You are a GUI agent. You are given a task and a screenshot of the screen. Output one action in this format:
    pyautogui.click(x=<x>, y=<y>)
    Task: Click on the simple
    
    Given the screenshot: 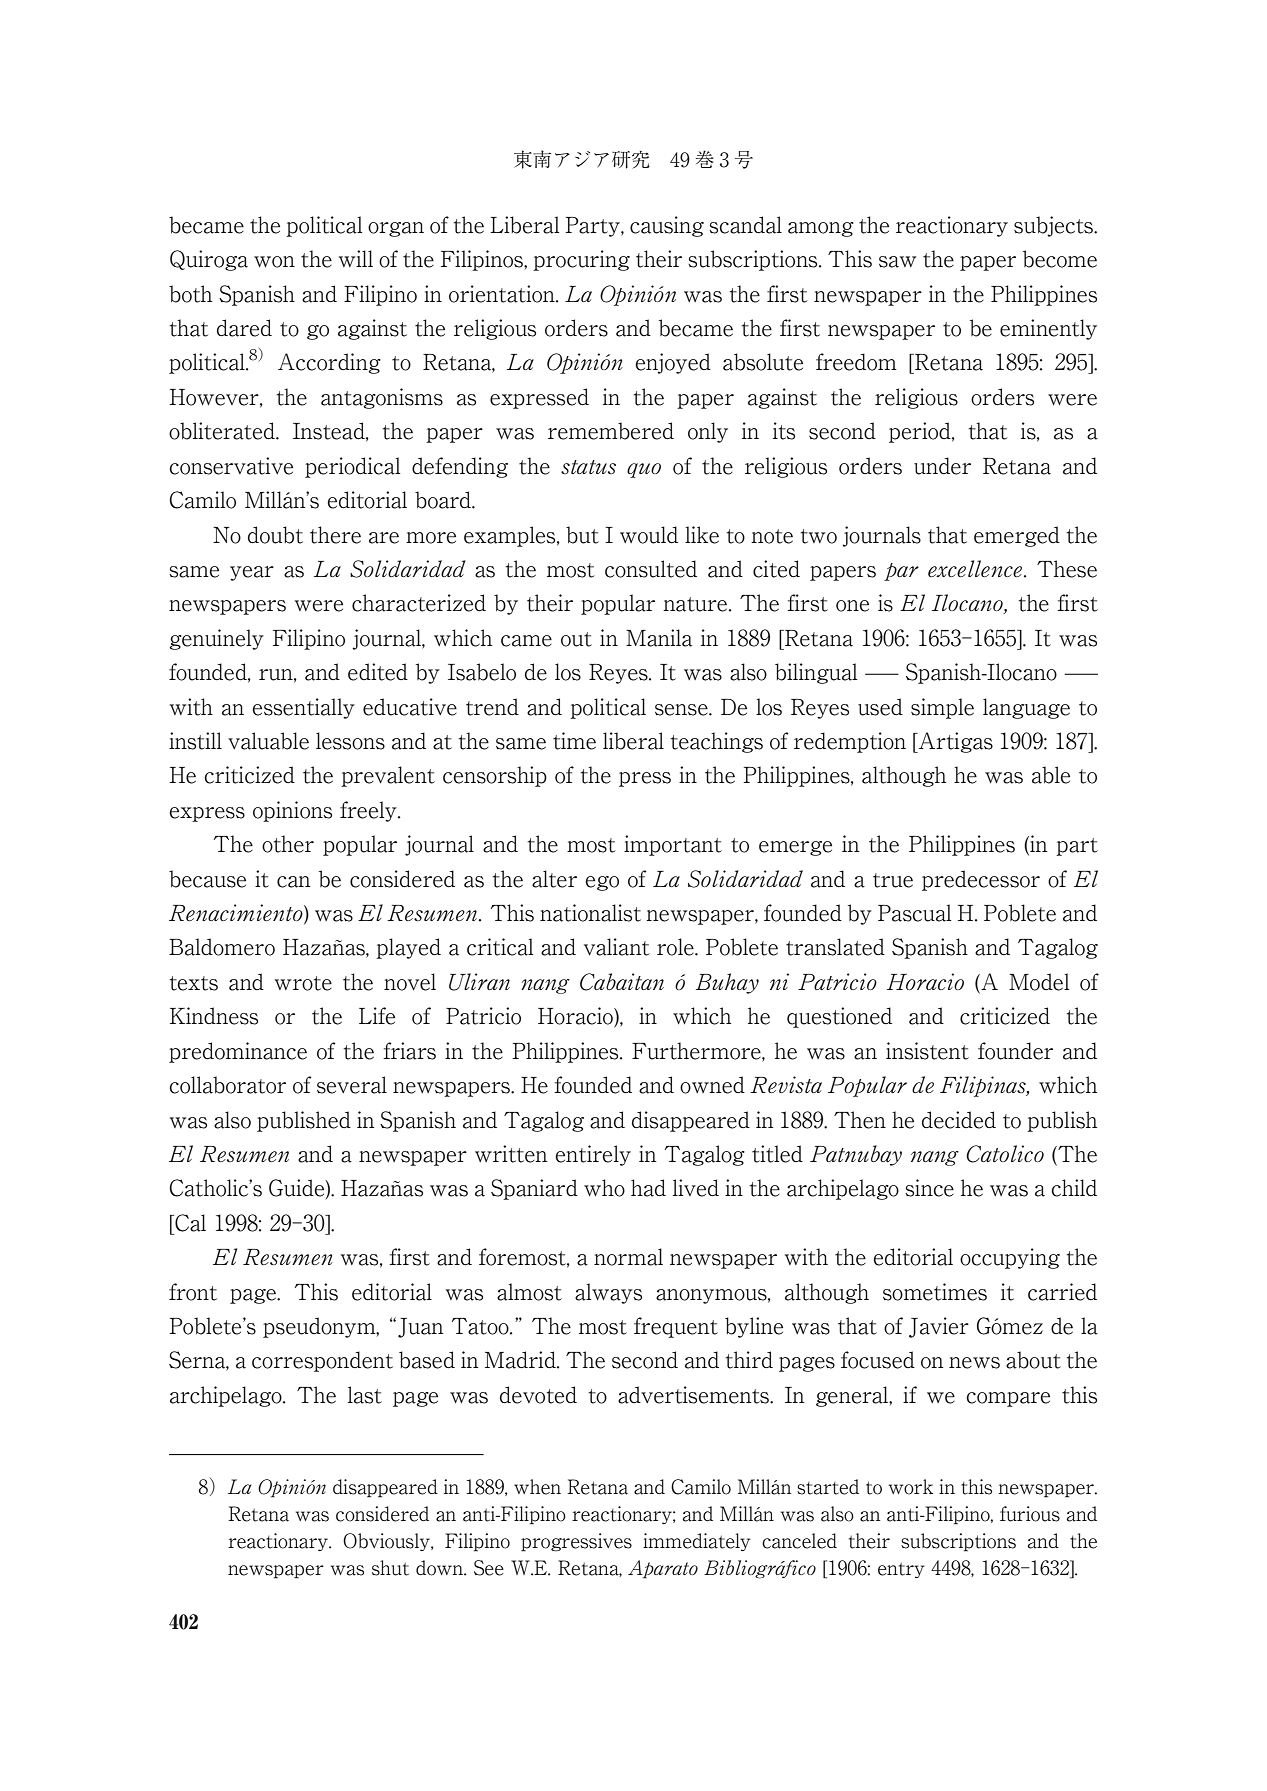 What is the action you would take?
    pyautogui.click(x=942, y=708)
